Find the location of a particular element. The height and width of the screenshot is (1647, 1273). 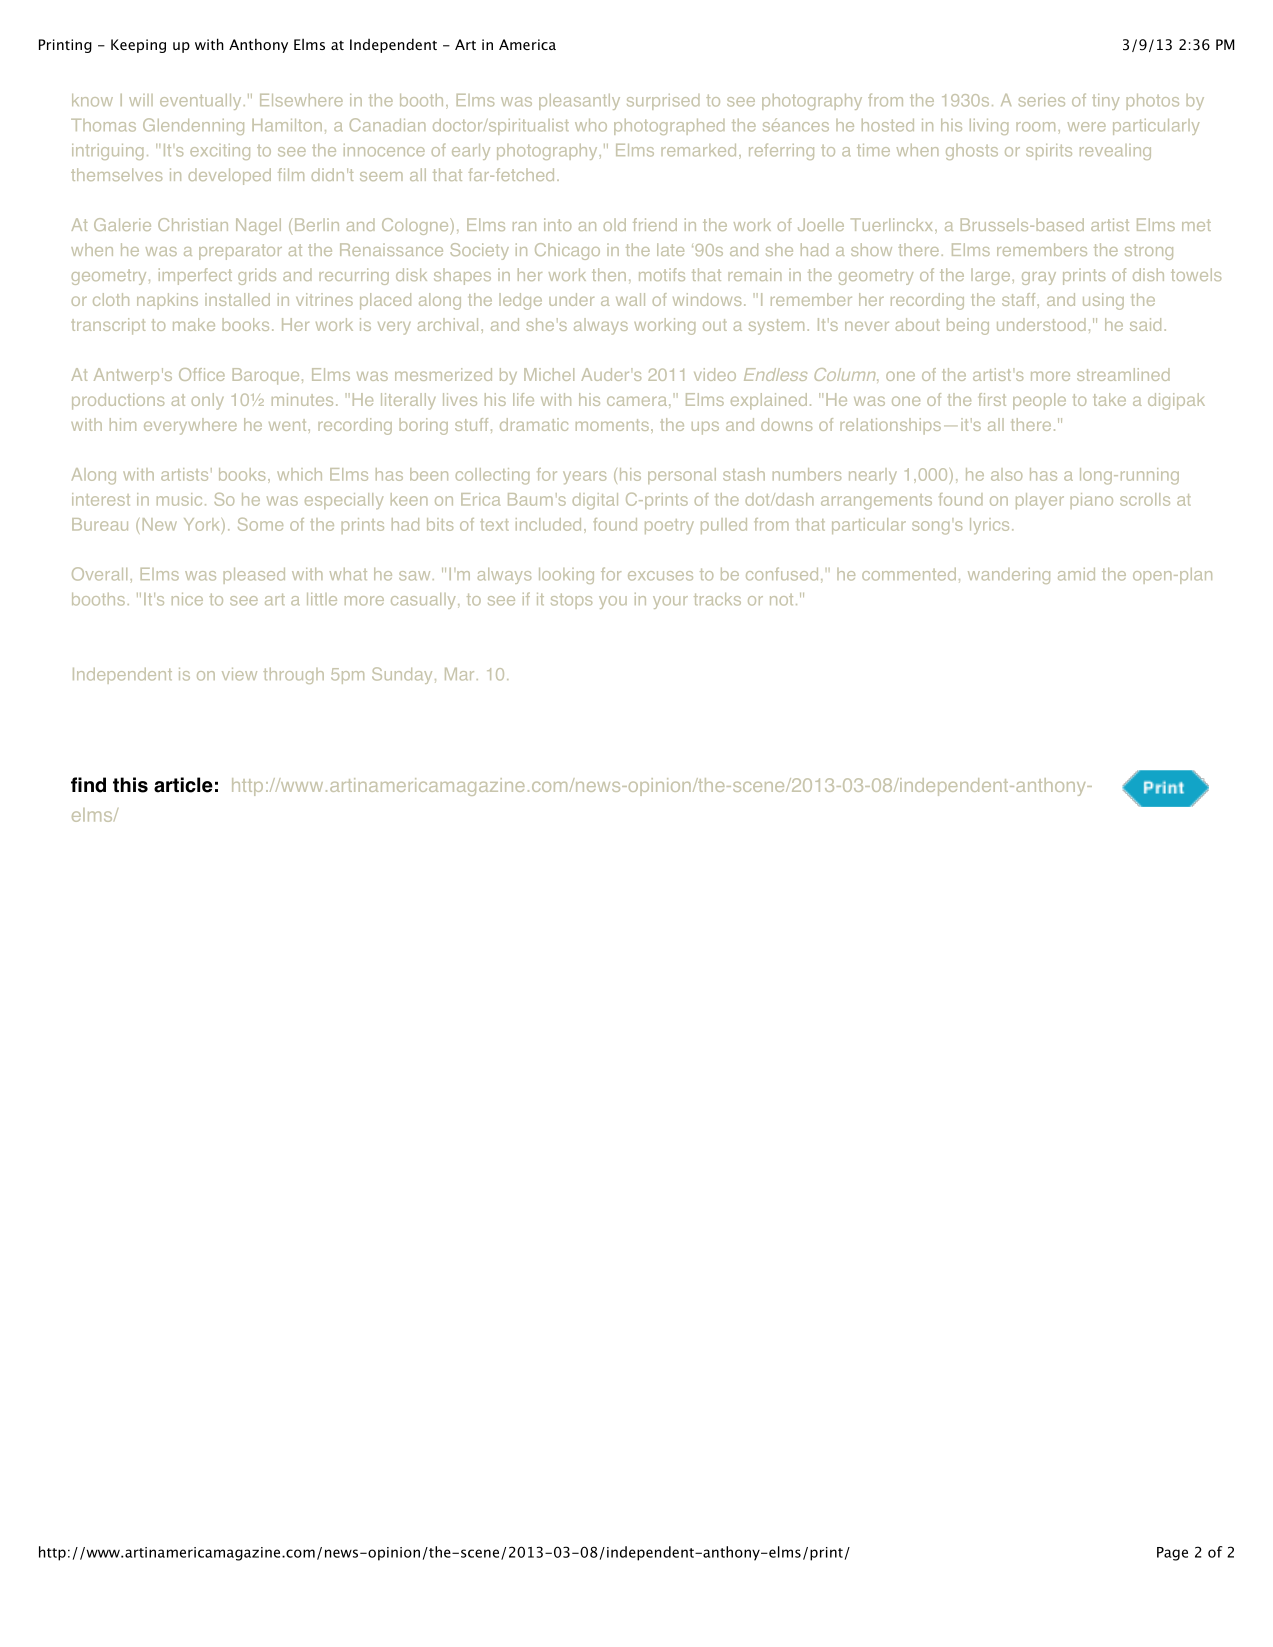

surprised is located at coordinates (663, 102).
